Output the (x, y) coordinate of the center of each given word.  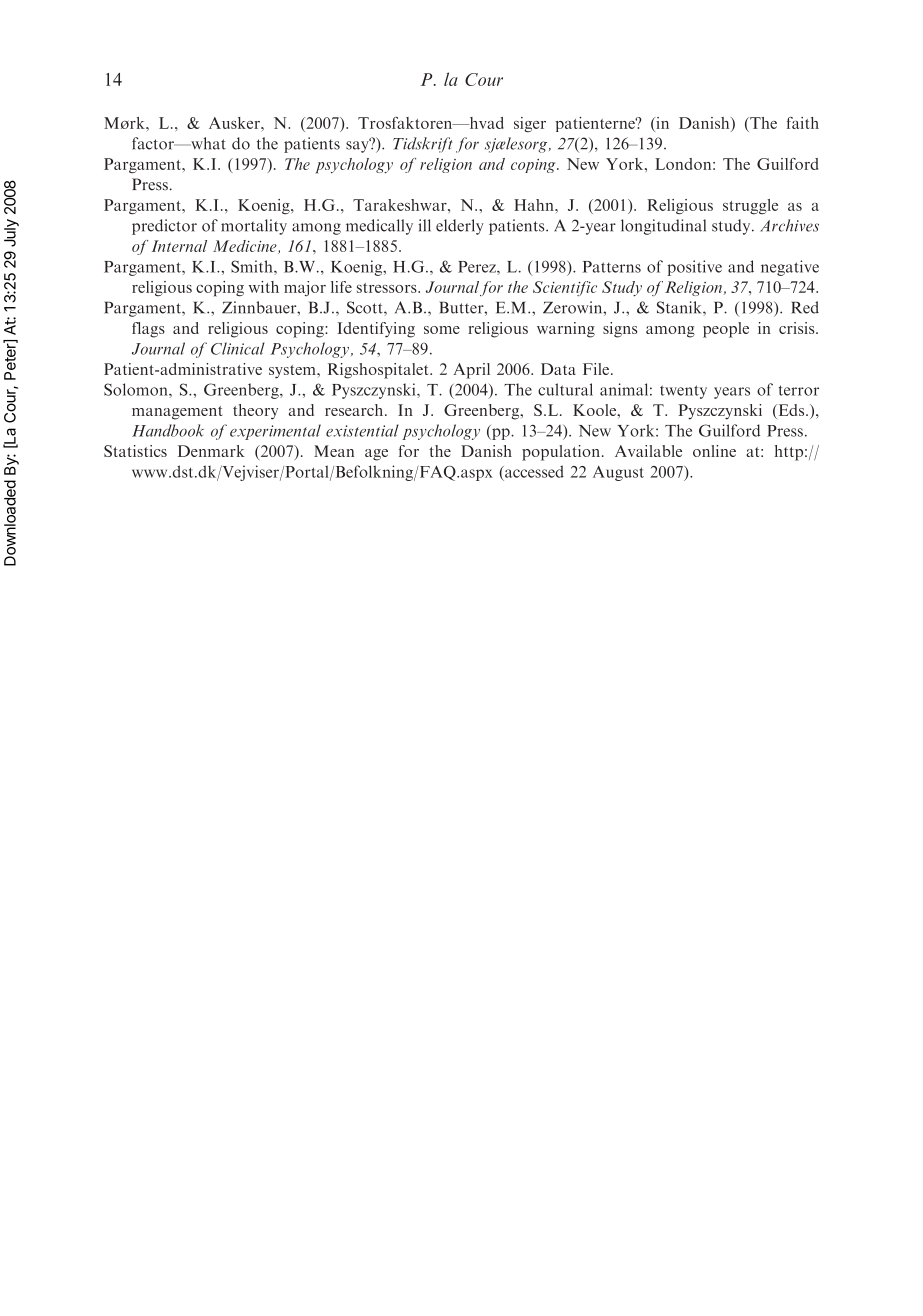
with (264, 287)
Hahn (535, 205)
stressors (388, 288)
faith (803, 123)
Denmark (211, 451)
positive (694, 268)
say (358, 146)
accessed (533, 471)
